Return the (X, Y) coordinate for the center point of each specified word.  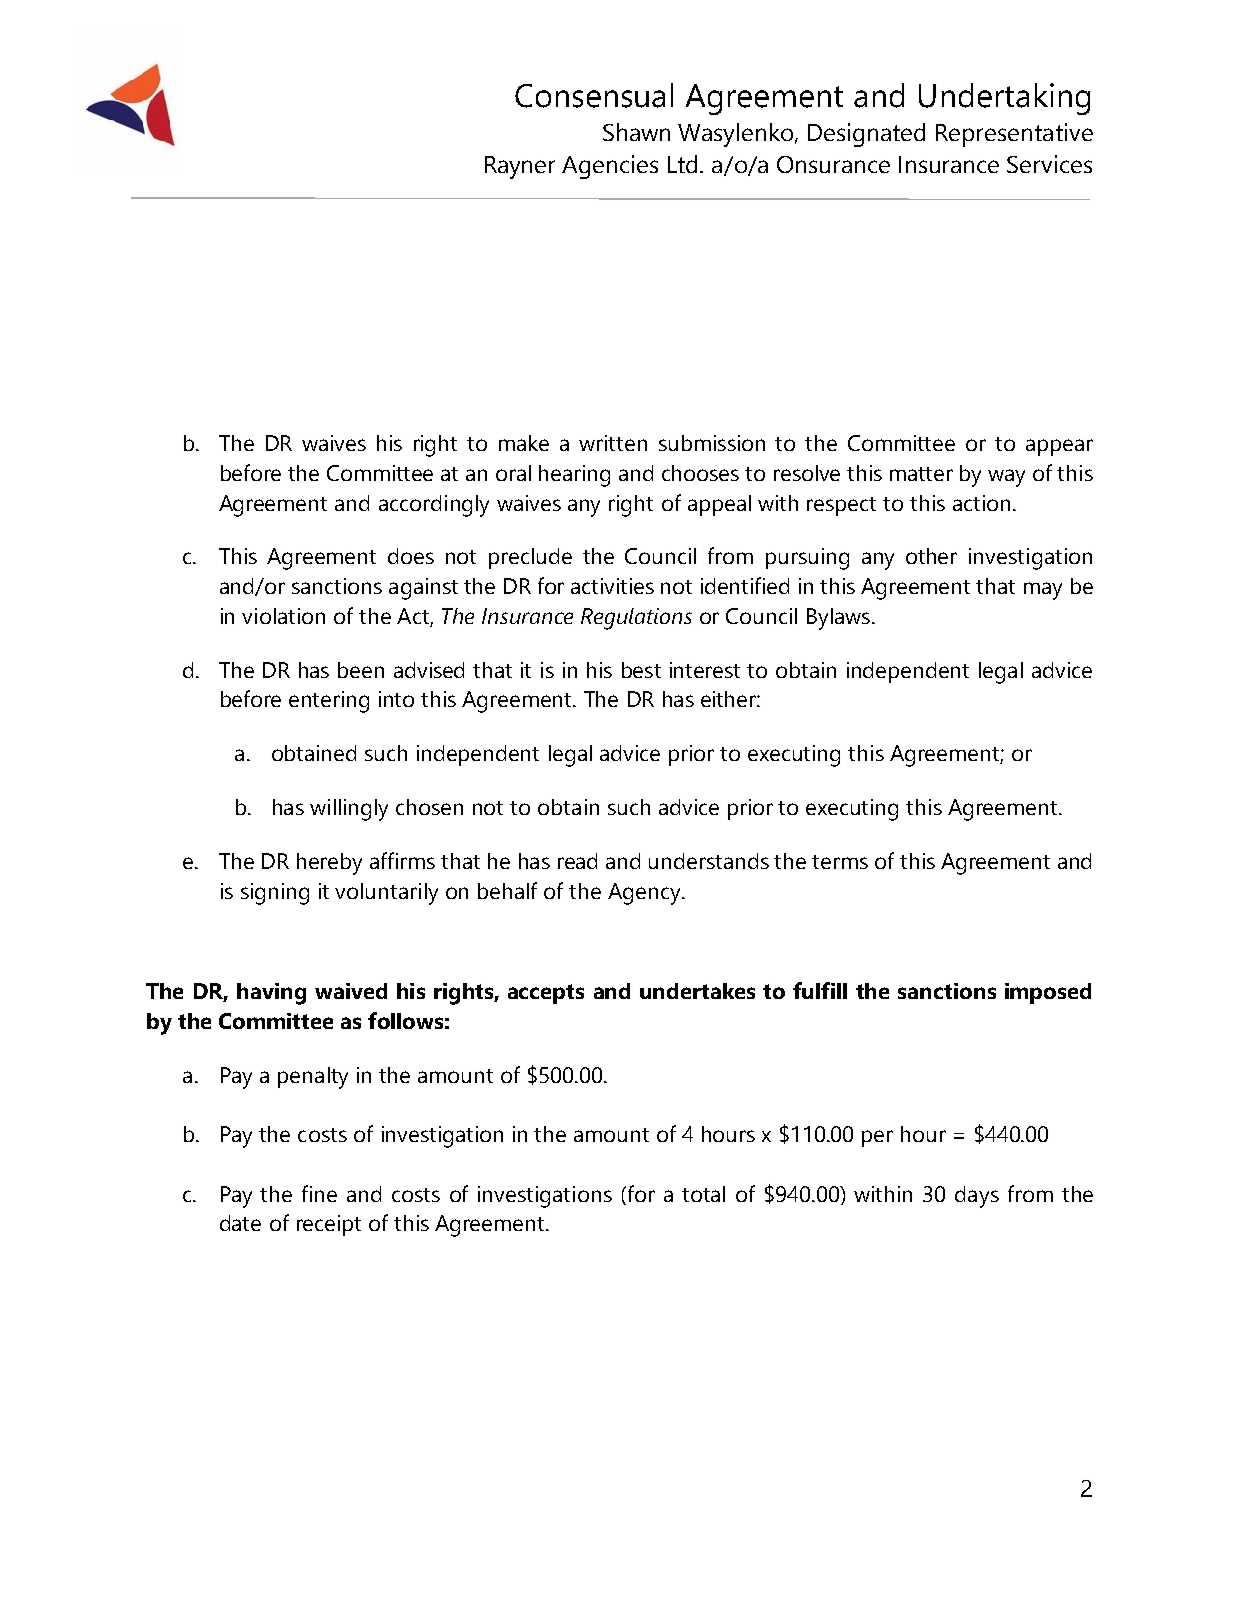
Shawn (636, 132)
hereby (329, 864)
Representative (1014, 135)
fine (319, 1193)
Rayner (520, 167)
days (977, 1197)
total (703, 1194)
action (981, 503)
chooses (700, 473)
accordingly (434, 506)
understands (709, 861)
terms (840, 862)
